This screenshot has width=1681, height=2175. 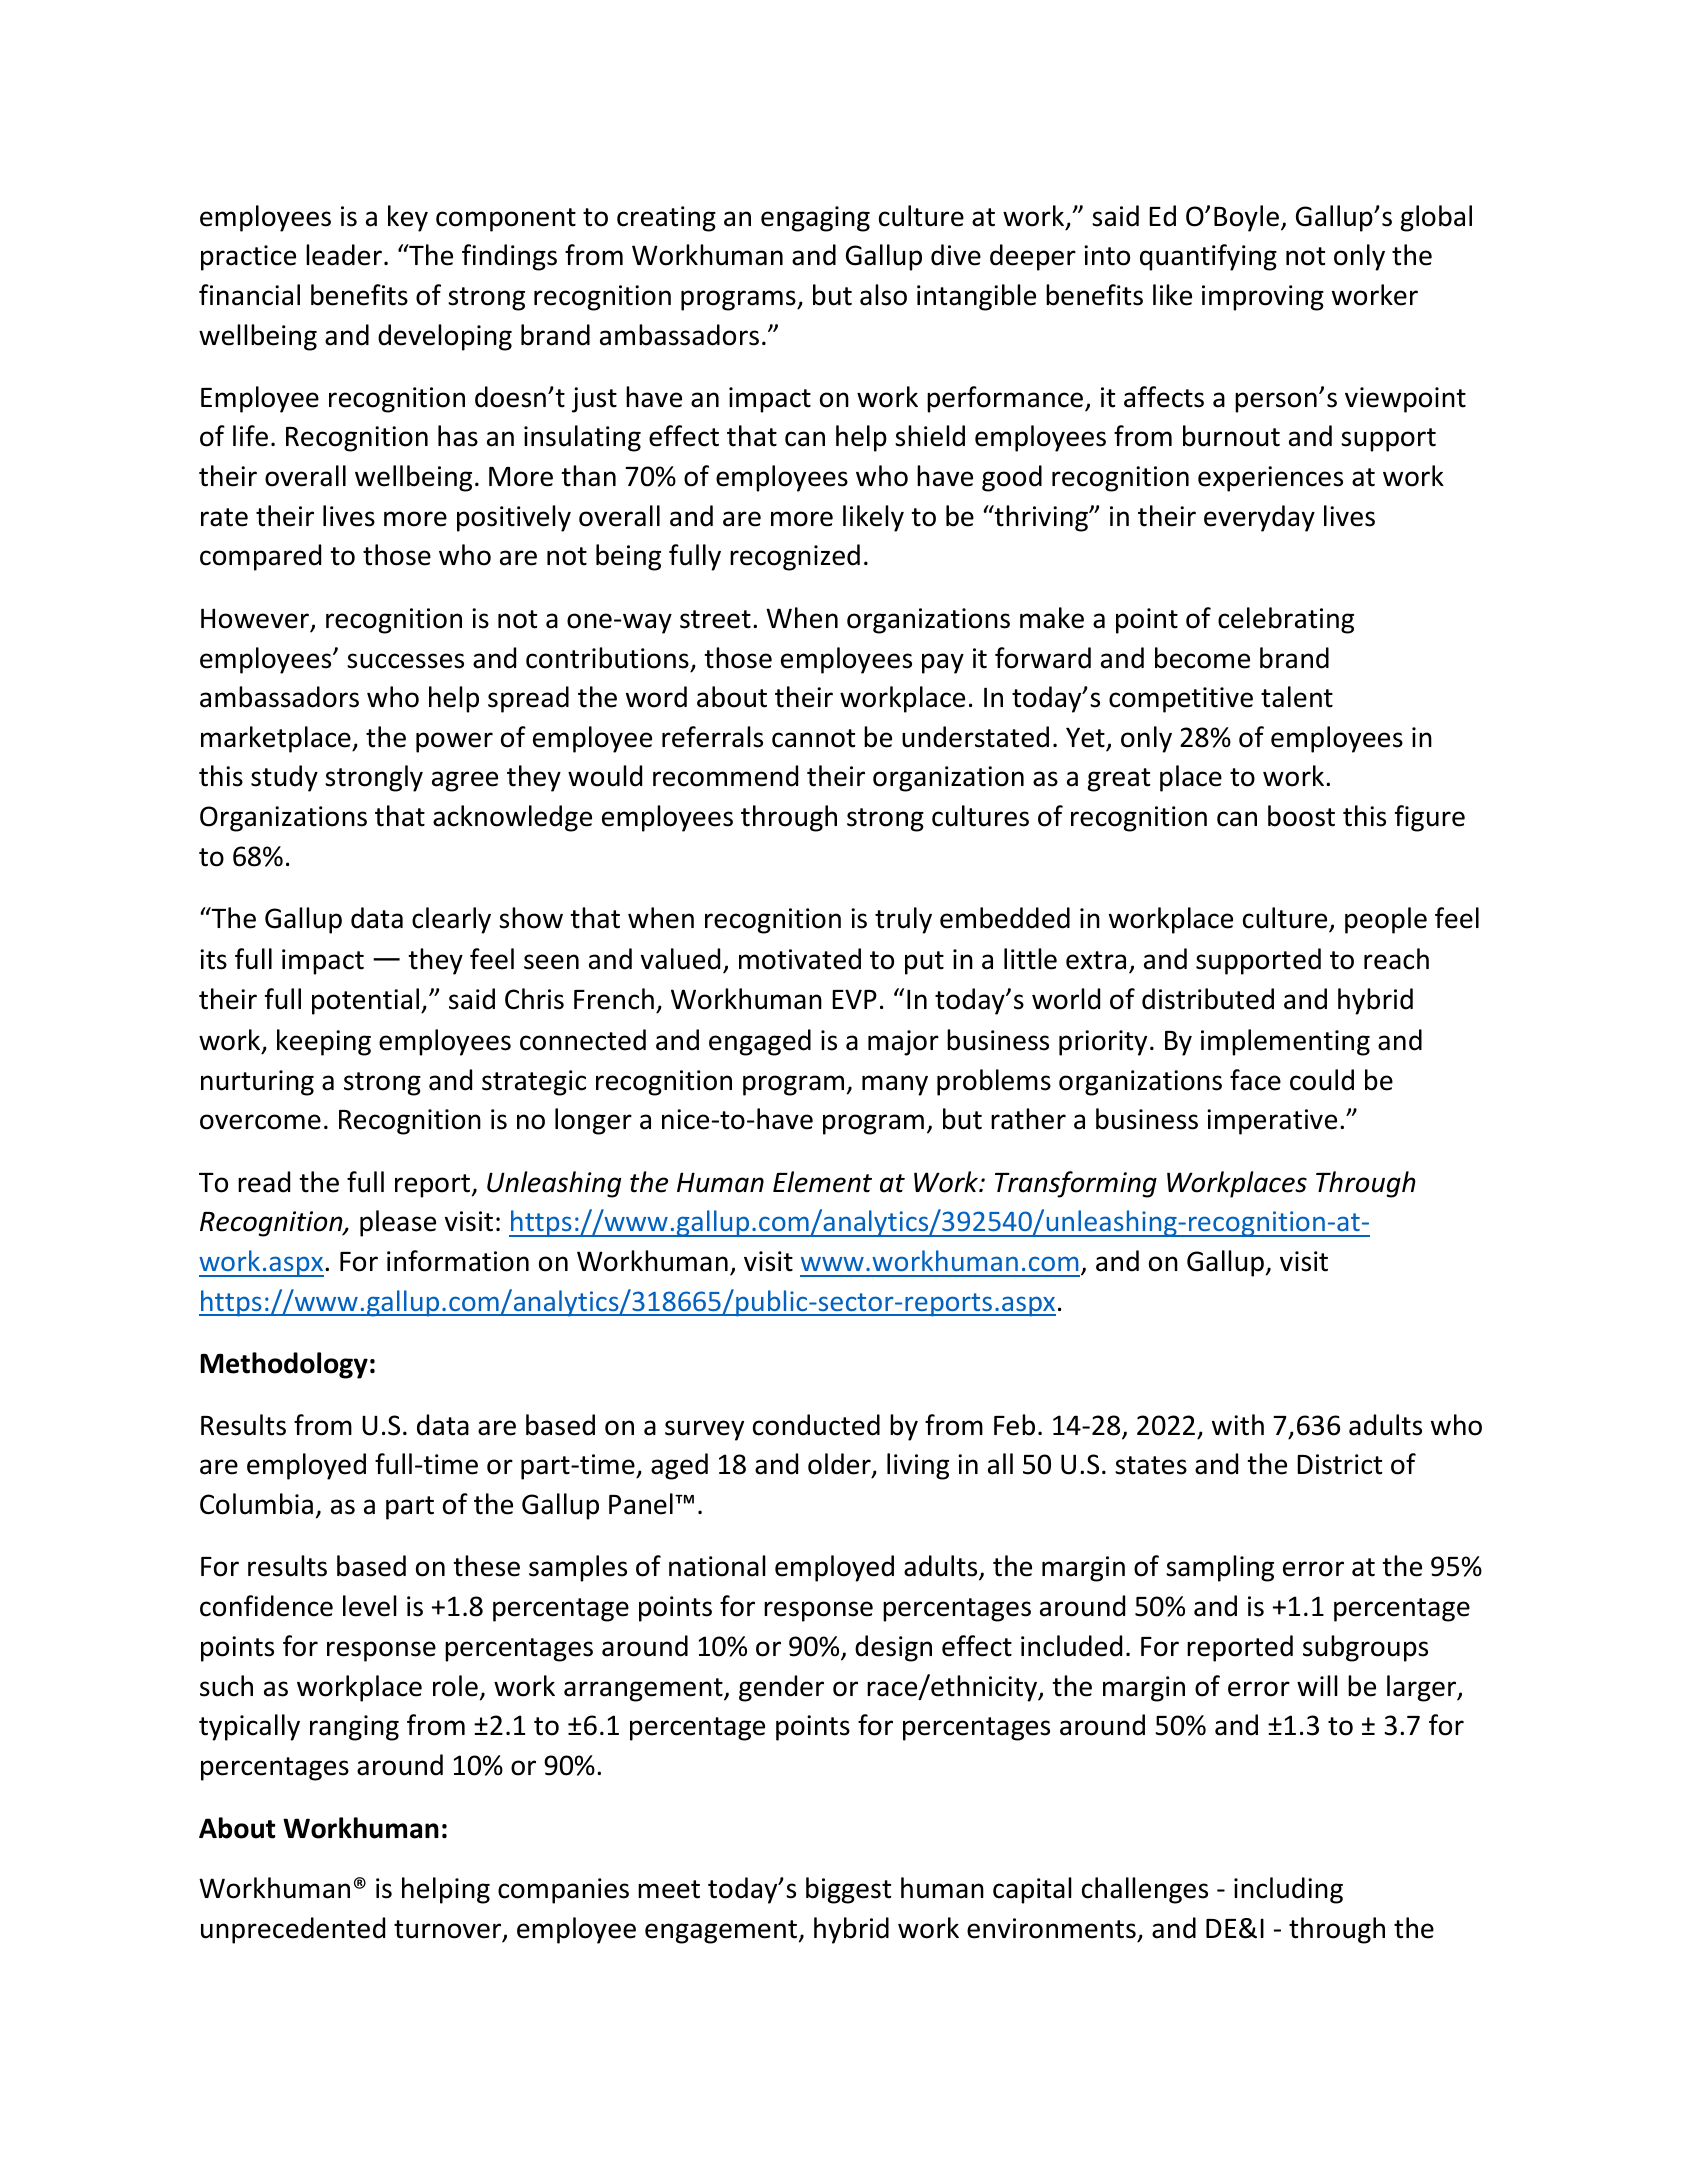 What do you see at coordinates (1288, 1890) in the screenshot?
I see `including` at bounding box center [1288, 1890].
